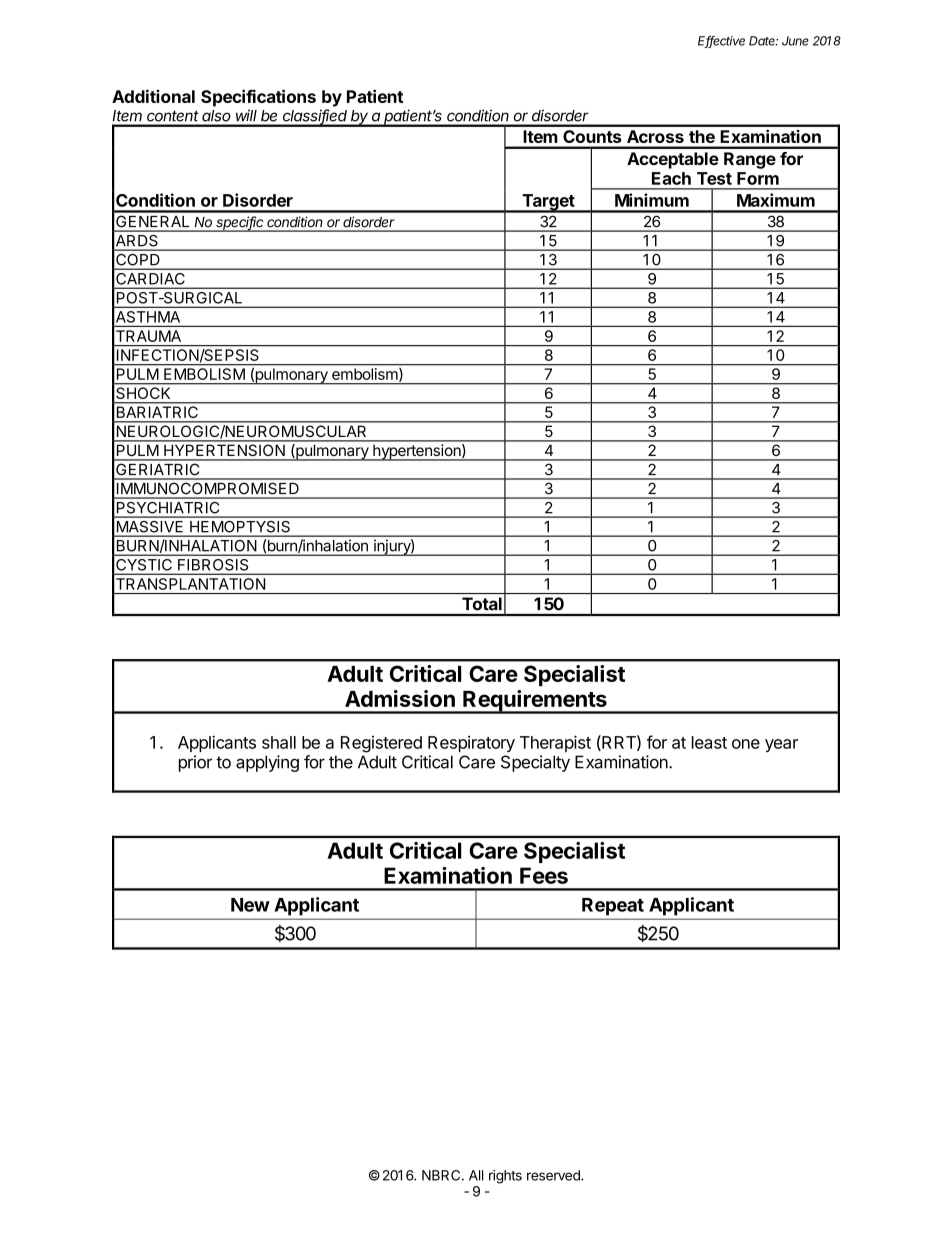 The width and height of the image is (952, 1233). What do you see at coordinates (153, 96) in the image?
I see `Additional` at bounding box center [153, 96].
